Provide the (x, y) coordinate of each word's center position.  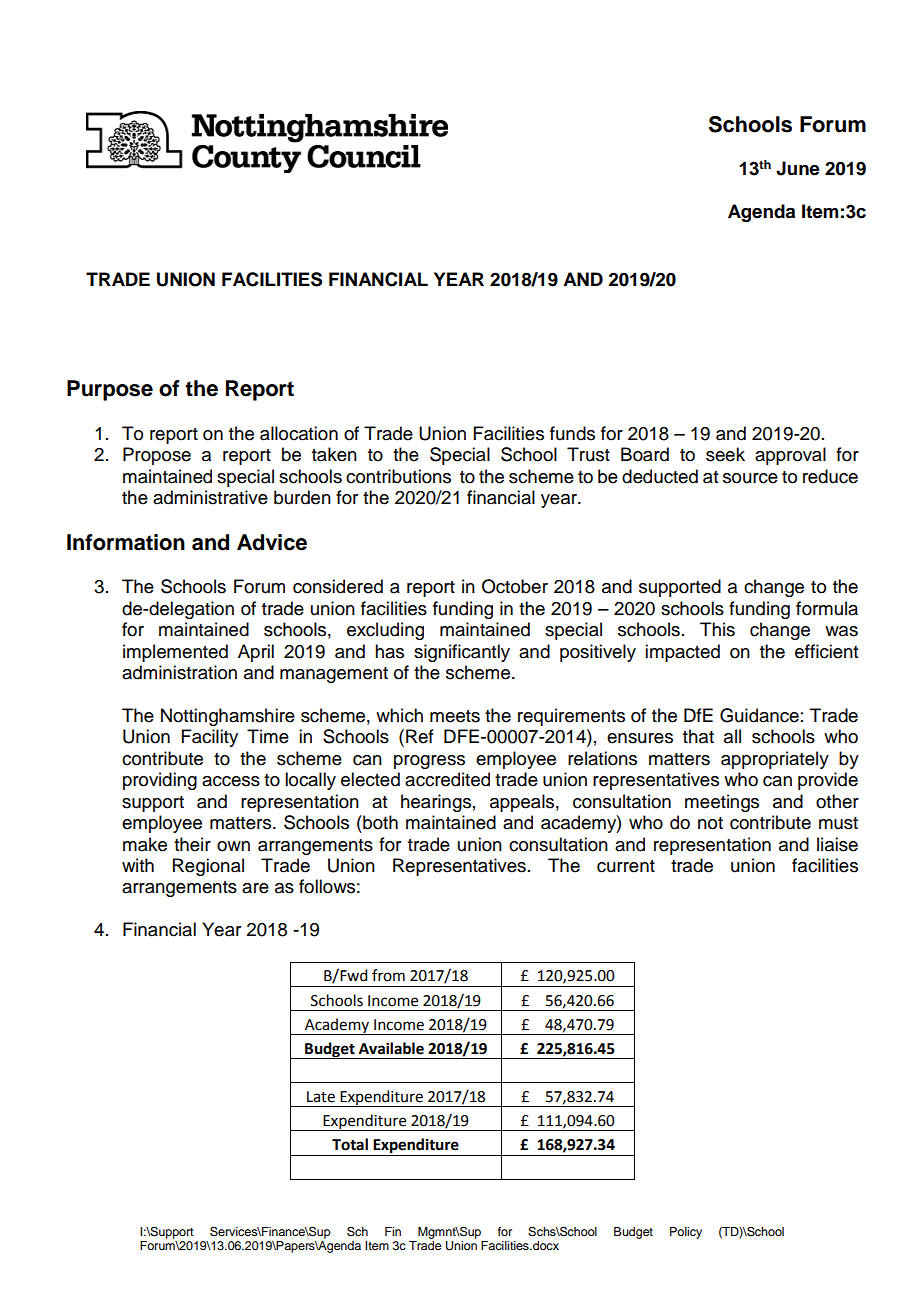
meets (455, 716)
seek (725, 454)
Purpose (110, 390)
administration (179, 672)
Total (350, 1144)
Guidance (759, 715)
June (798, 168)
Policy (686, 1233)
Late (321, 1097)
